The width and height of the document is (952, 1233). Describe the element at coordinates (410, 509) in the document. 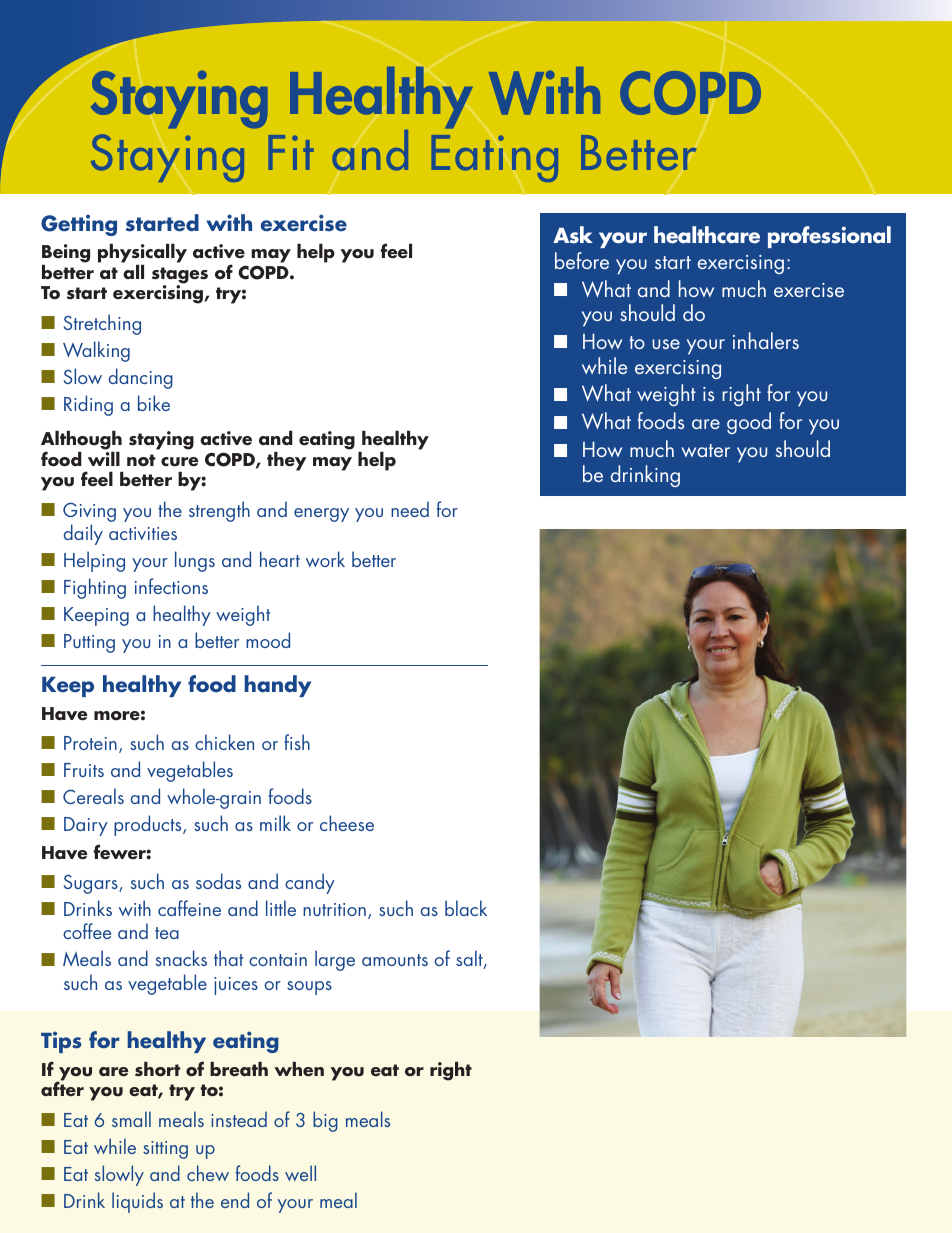

I see `need` at that location.
